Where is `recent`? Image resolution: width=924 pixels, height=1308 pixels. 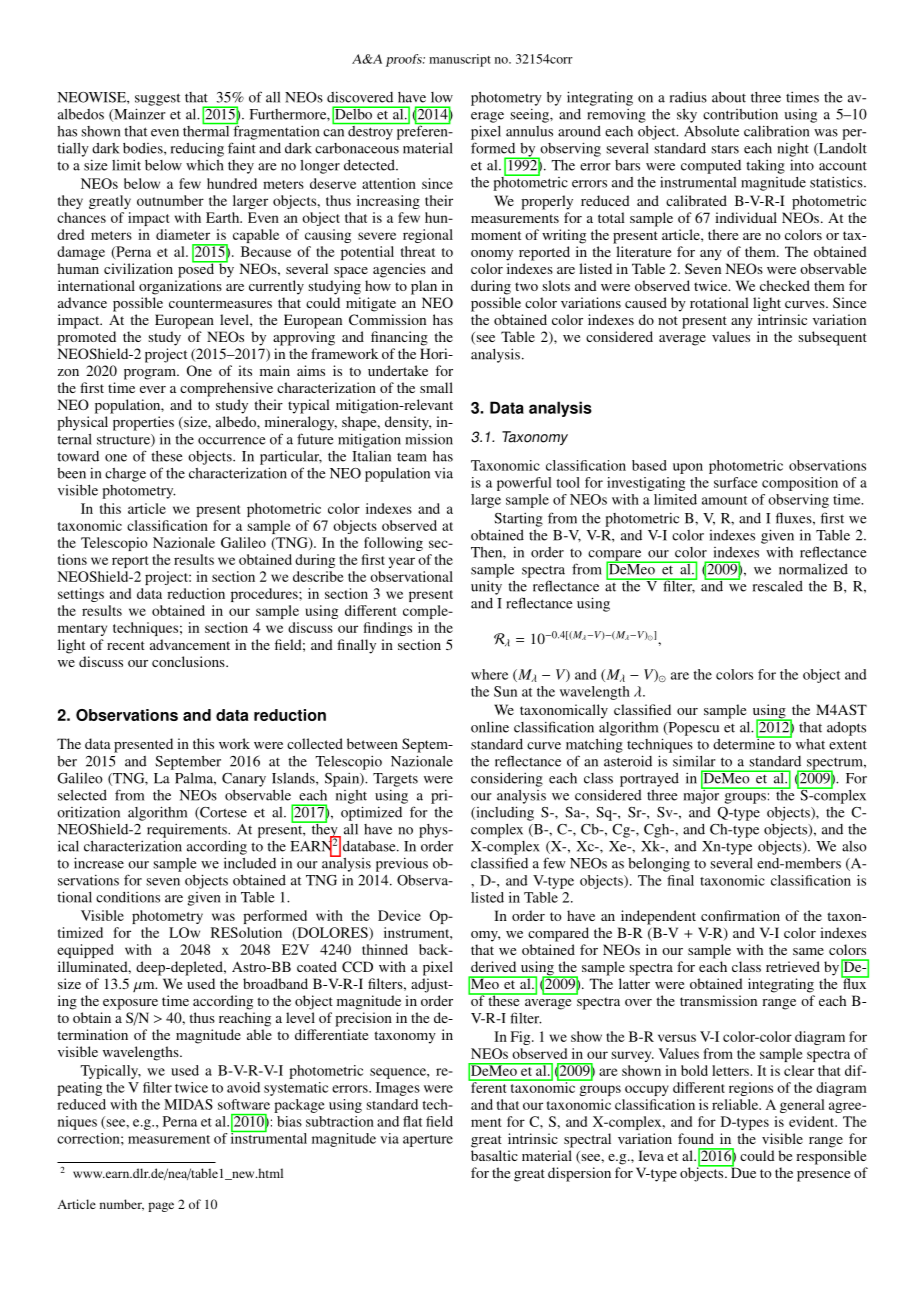 recent is located at coordinates (126, 645).
